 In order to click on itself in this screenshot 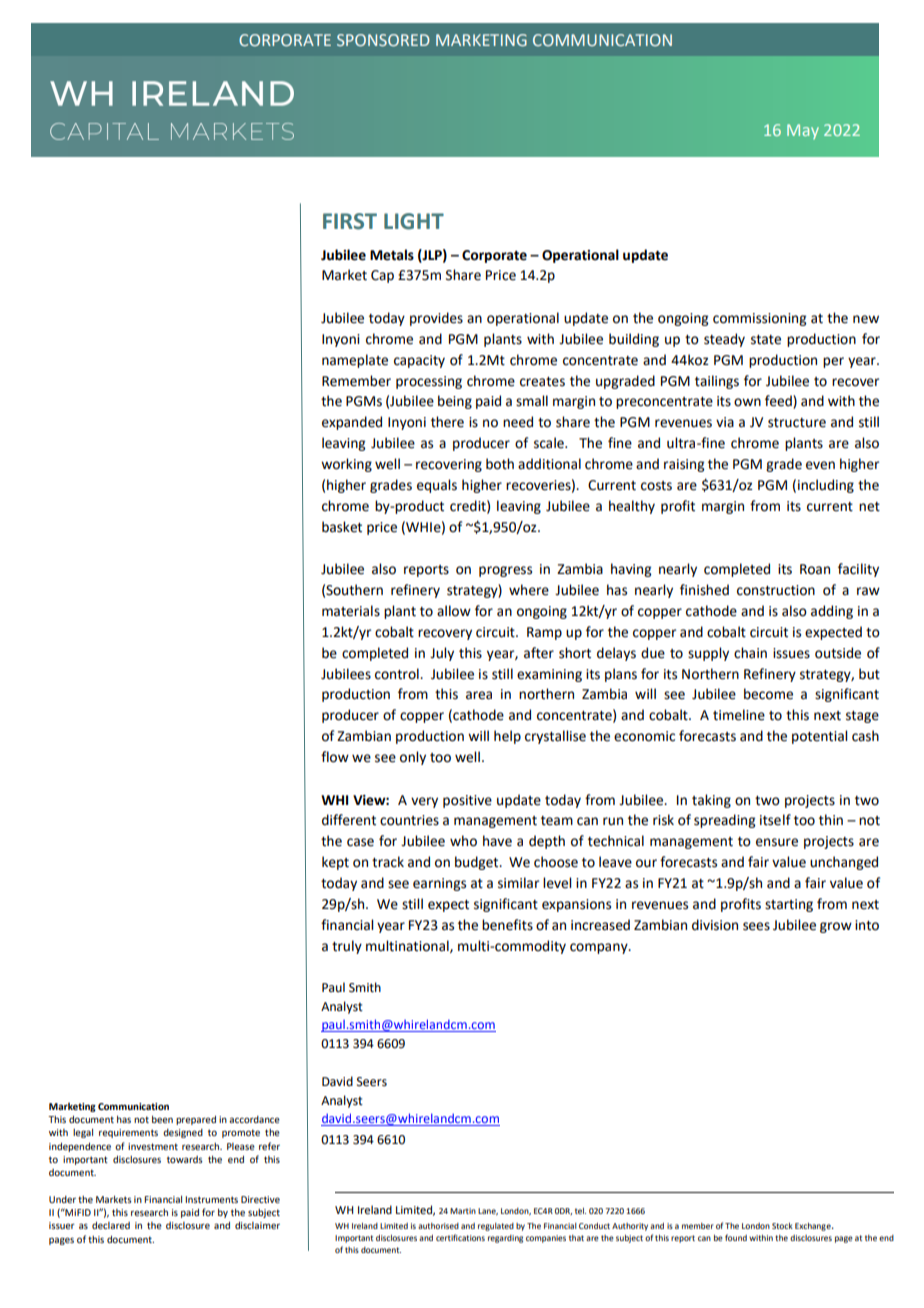, I will do `click(775, 820)`.
